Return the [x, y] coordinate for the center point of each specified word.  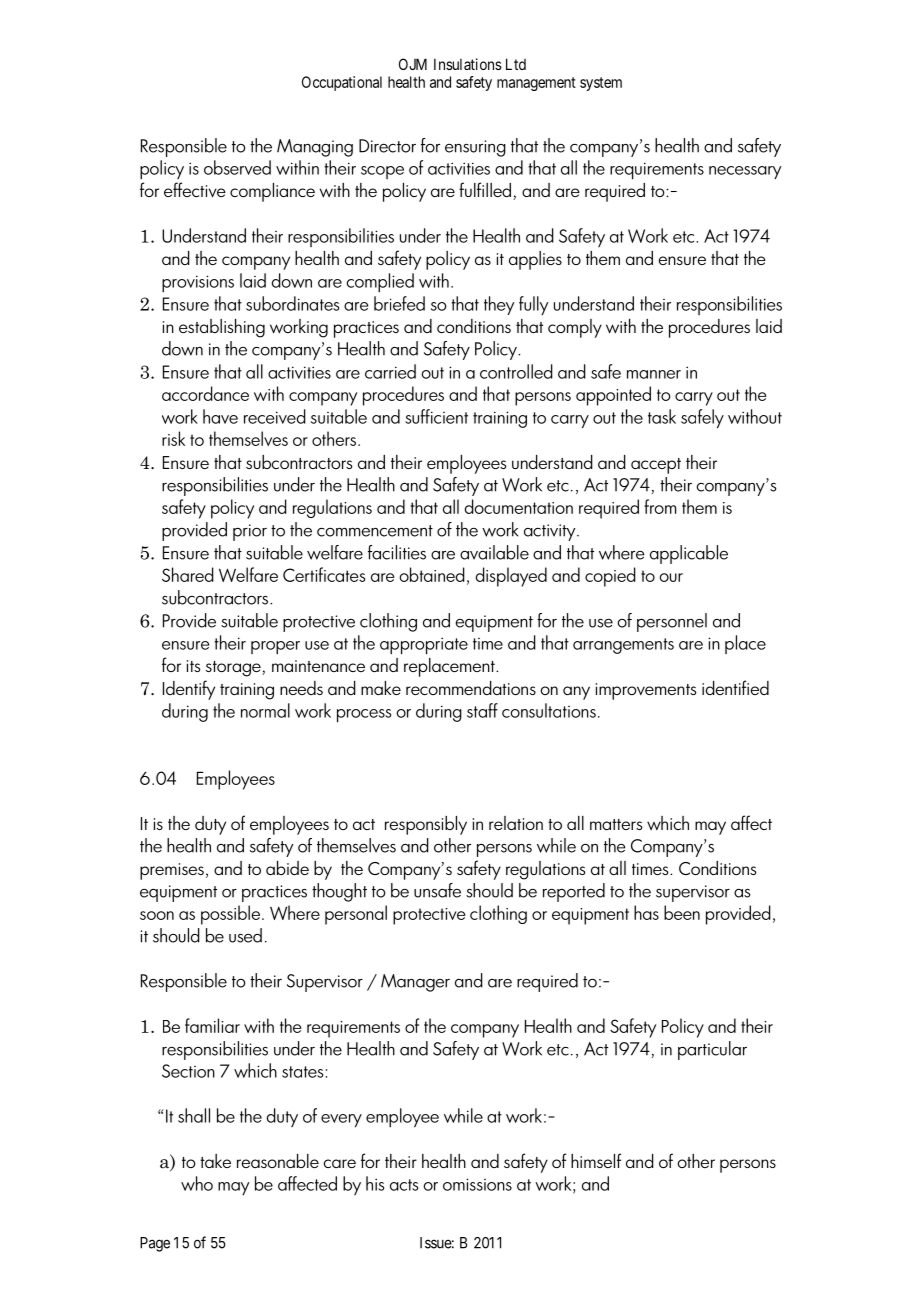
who [197, 1183]
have [220, 416]
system [601, 84]
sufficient [436, 416]
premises [172, 871]
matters [616, 824]
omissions [477, 1184]
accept [656, 466]
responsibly [426, 825]
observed [237, 167]
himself [596, 1160]
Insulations [468, 64]
